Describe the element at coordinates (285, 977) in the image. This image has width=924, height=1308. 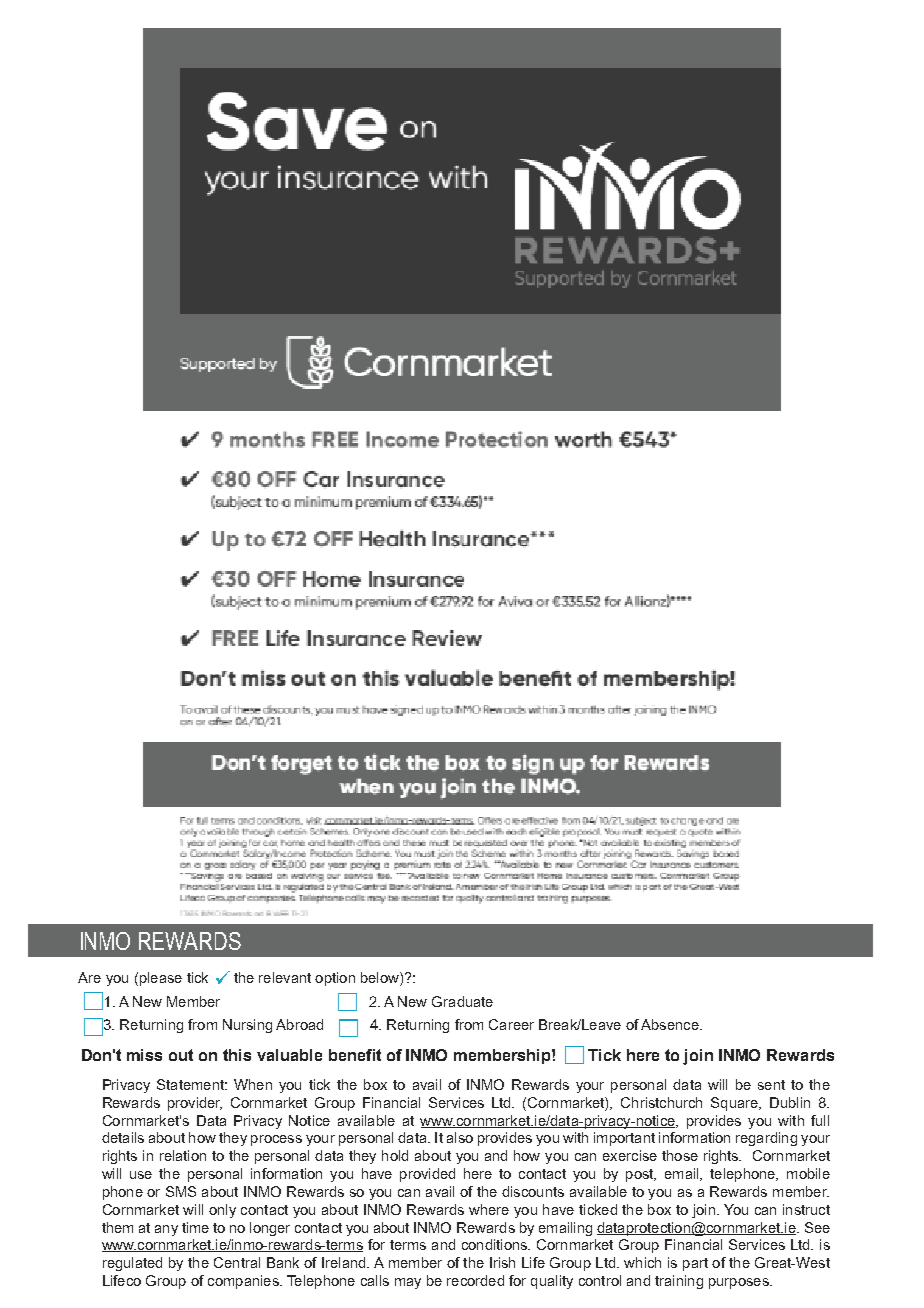
I see `relevant` at that location.
